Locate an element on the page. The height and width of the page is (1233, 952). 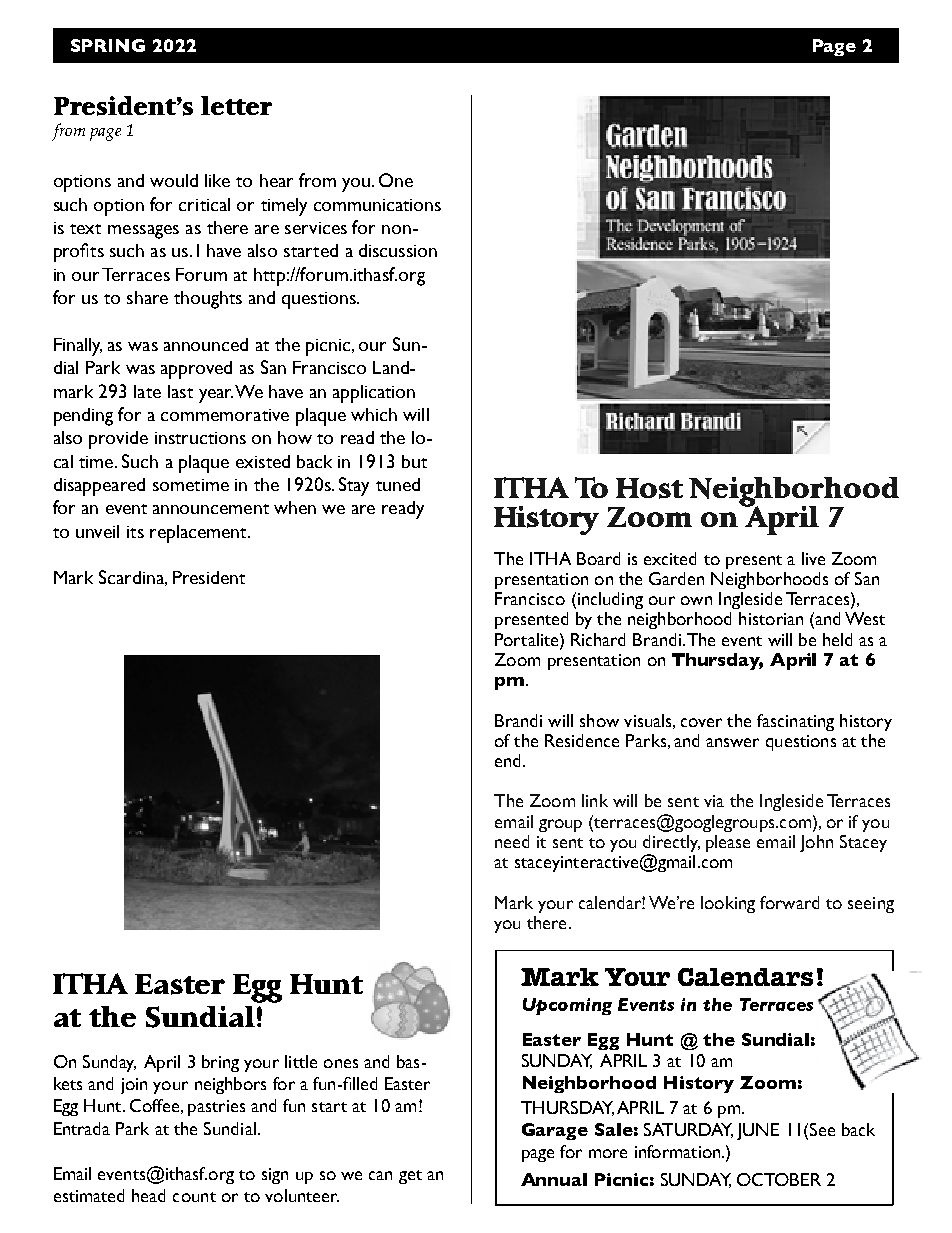
forward is located at coordinates (789, 902).
